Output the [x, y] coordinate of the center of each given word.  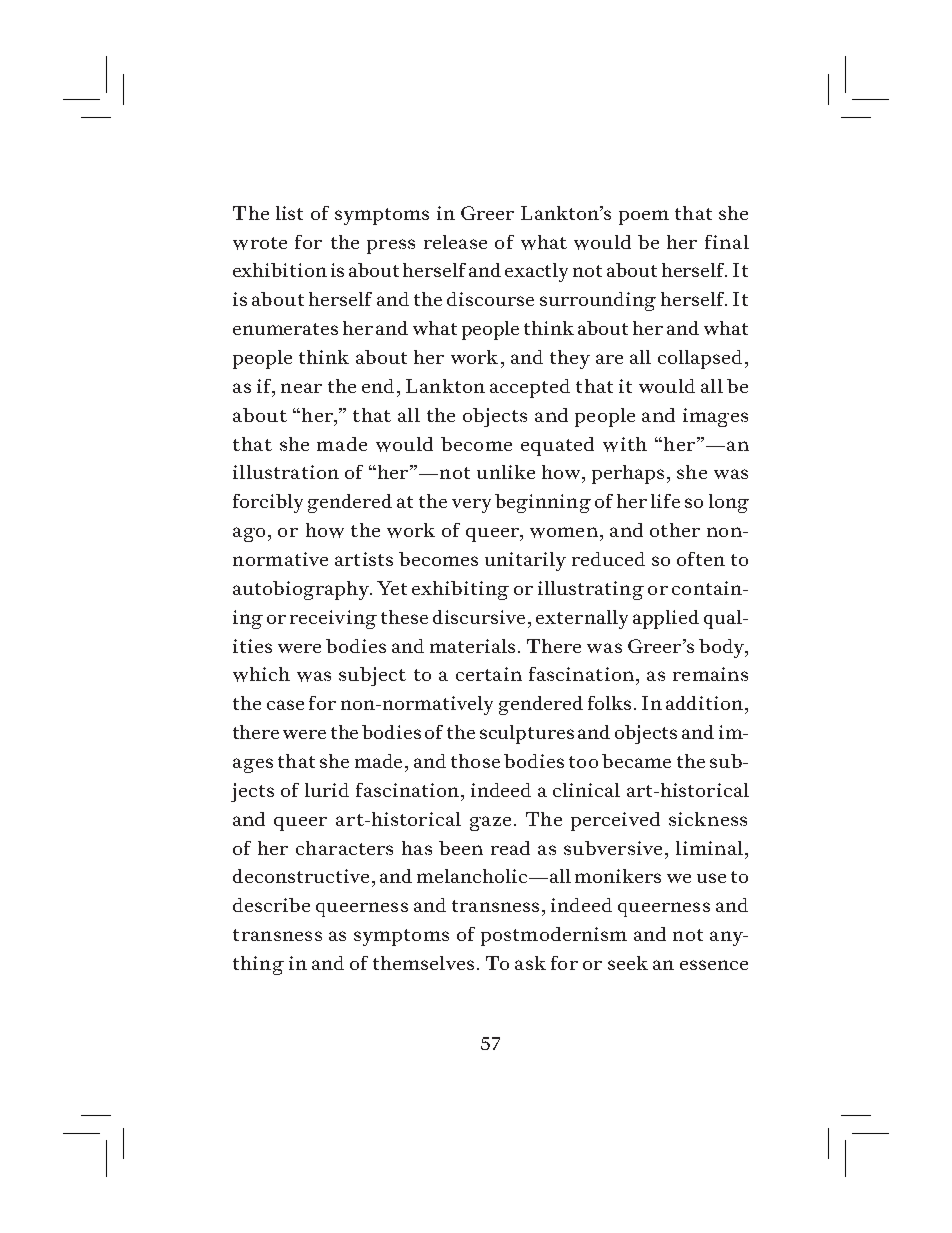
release [455, 242]
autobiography [302, 590]
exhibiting [460, 590]
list [289, 213]
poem [644, 217]
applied [666, 619]
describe [271, 905]
